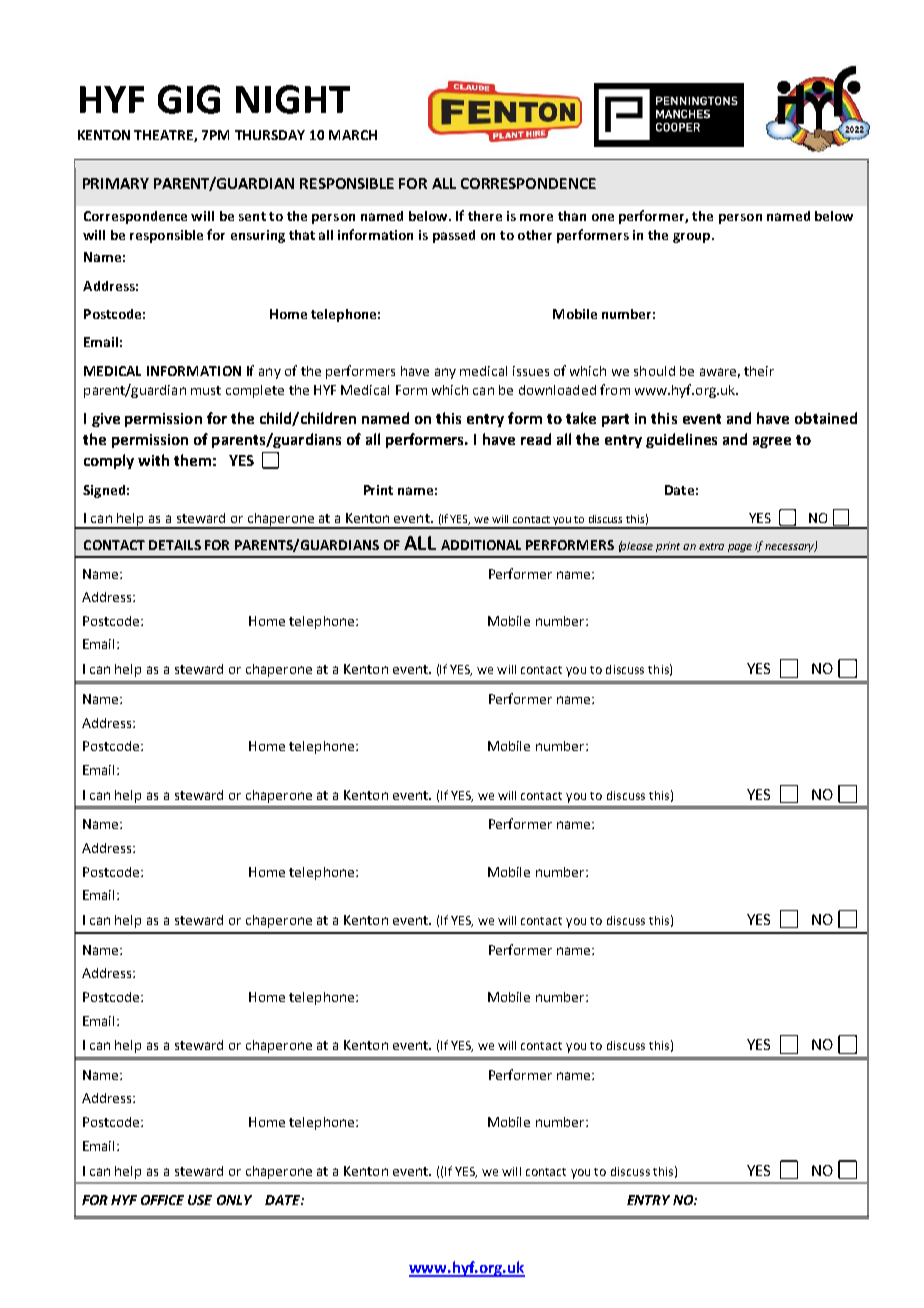 This page has width=924, height=1308. I want to click on DETAILS, so click(175, 545).
